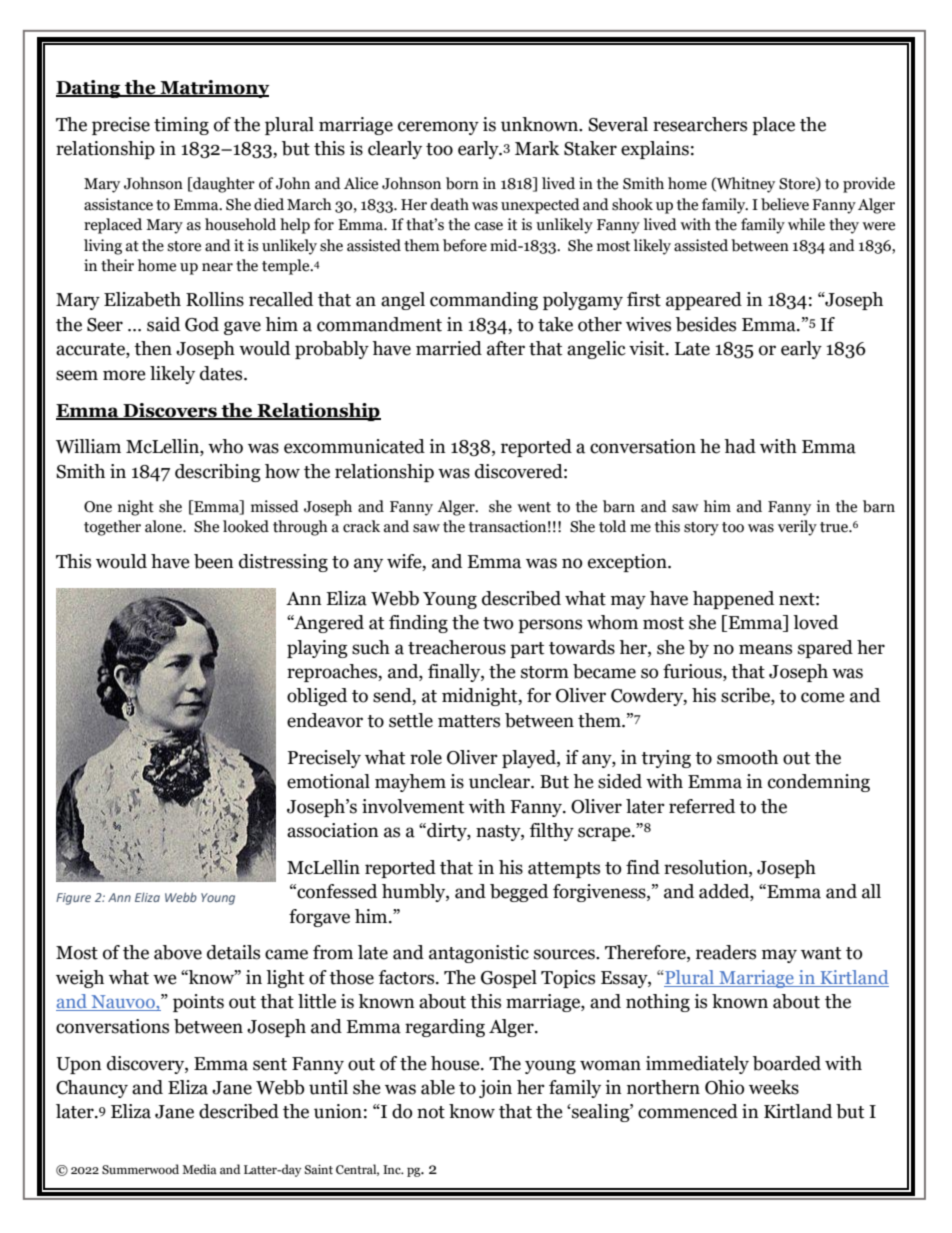 The image size is (952, 1233). I want to click on weeks, so click(774, 1087).
